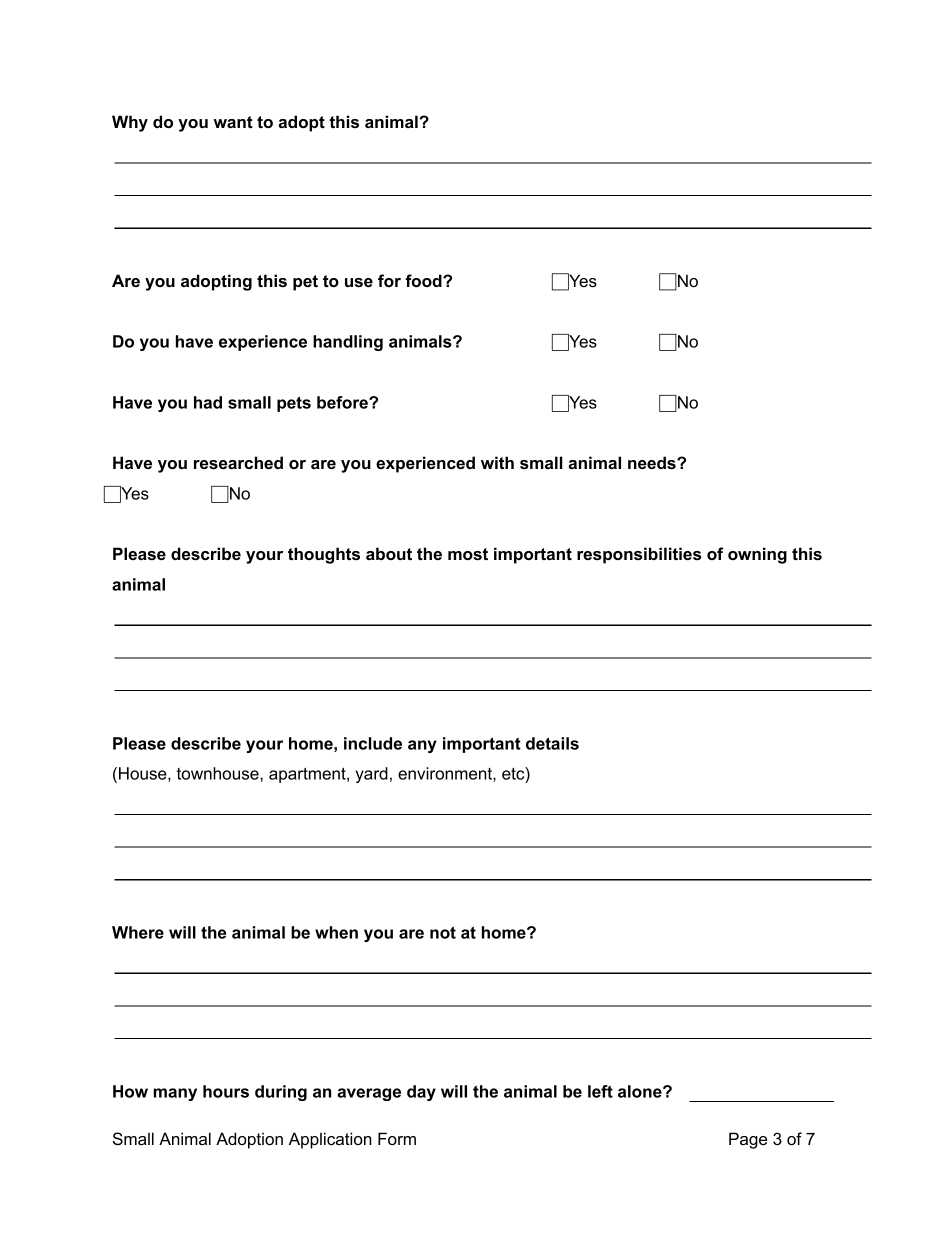  I want to click on details, so click(552, 743).
